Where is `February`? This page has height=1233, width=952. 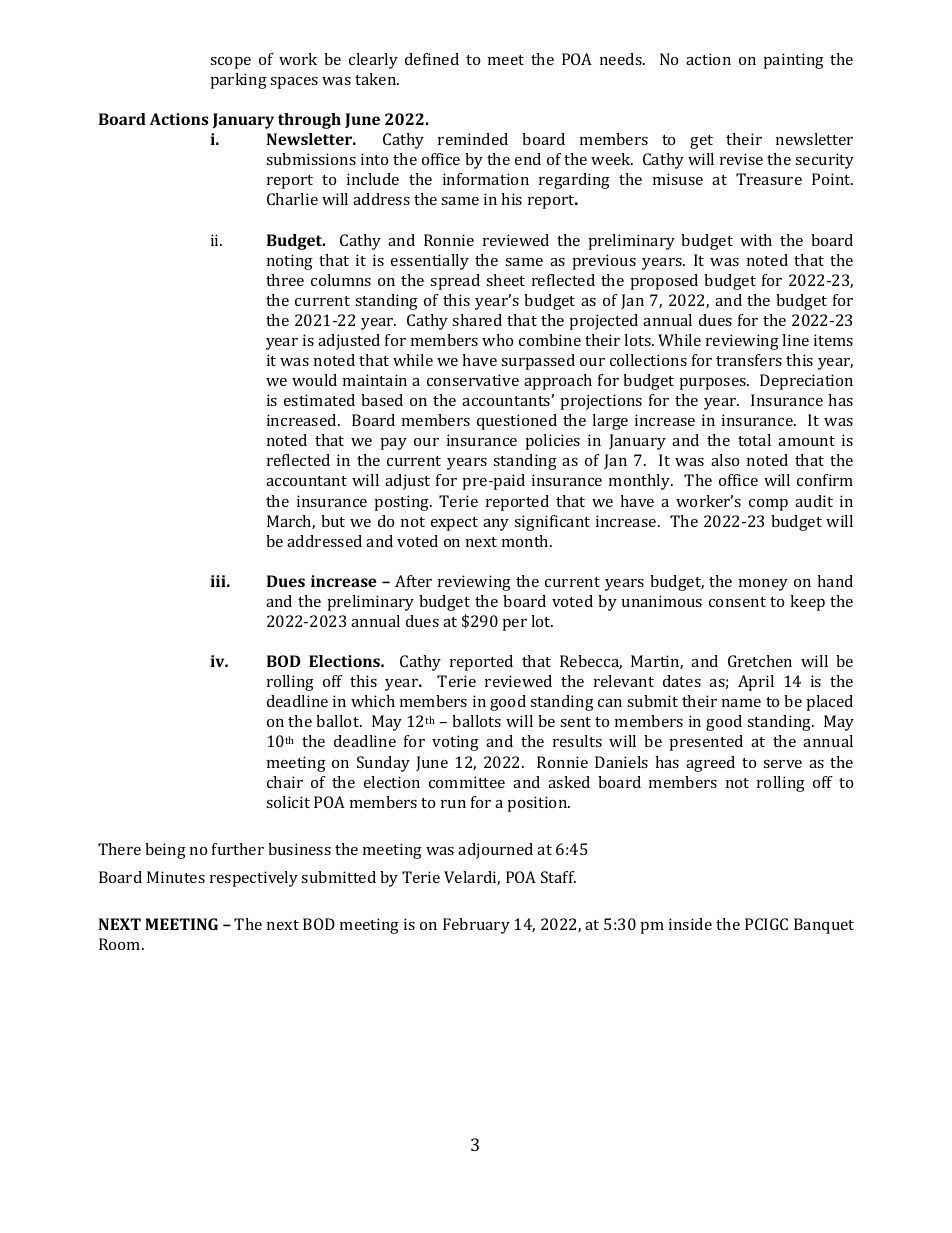 February is located at coordinates (476, 926).
